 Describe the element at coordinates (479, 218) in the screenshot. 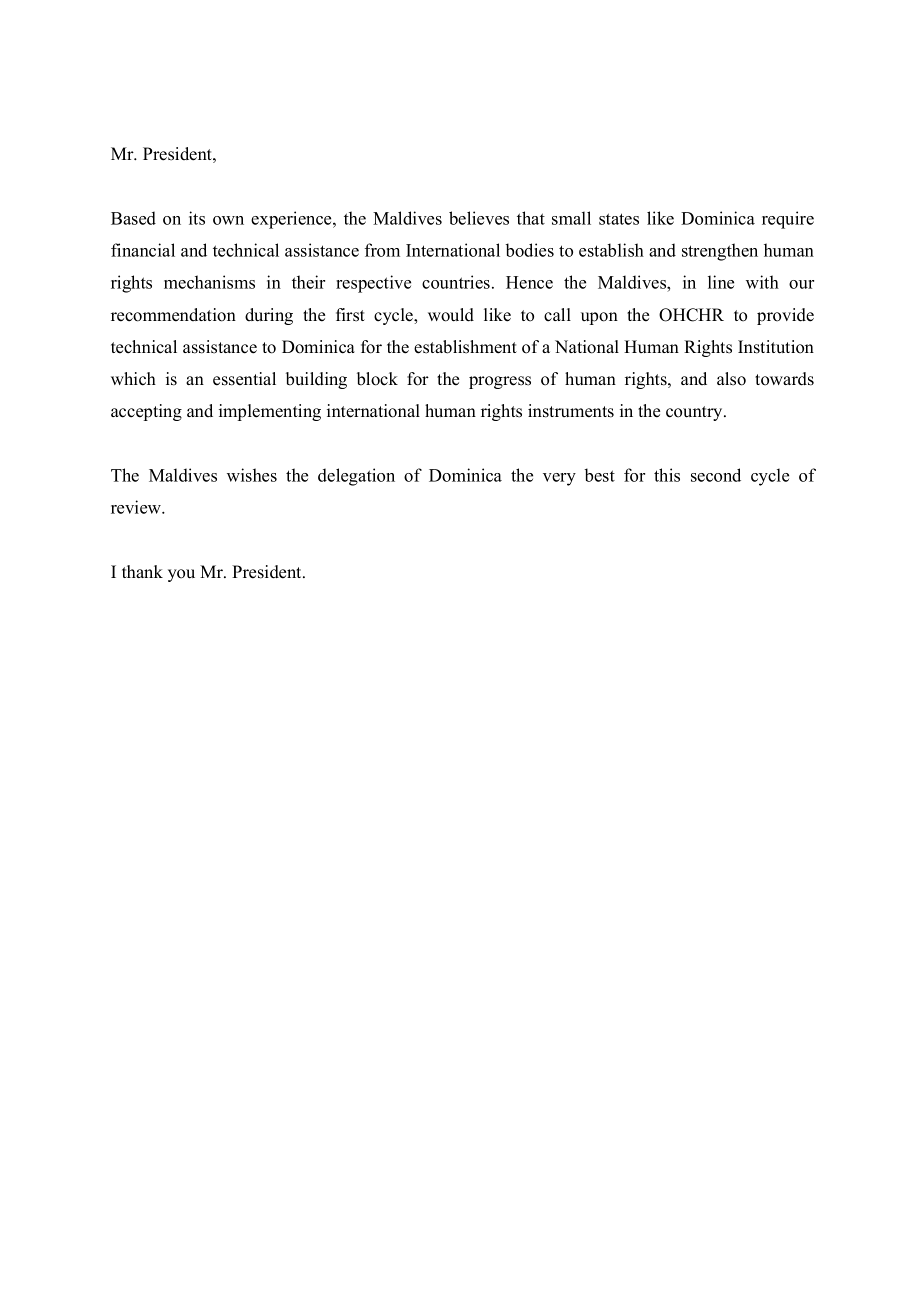

I see `believes` at that location.
